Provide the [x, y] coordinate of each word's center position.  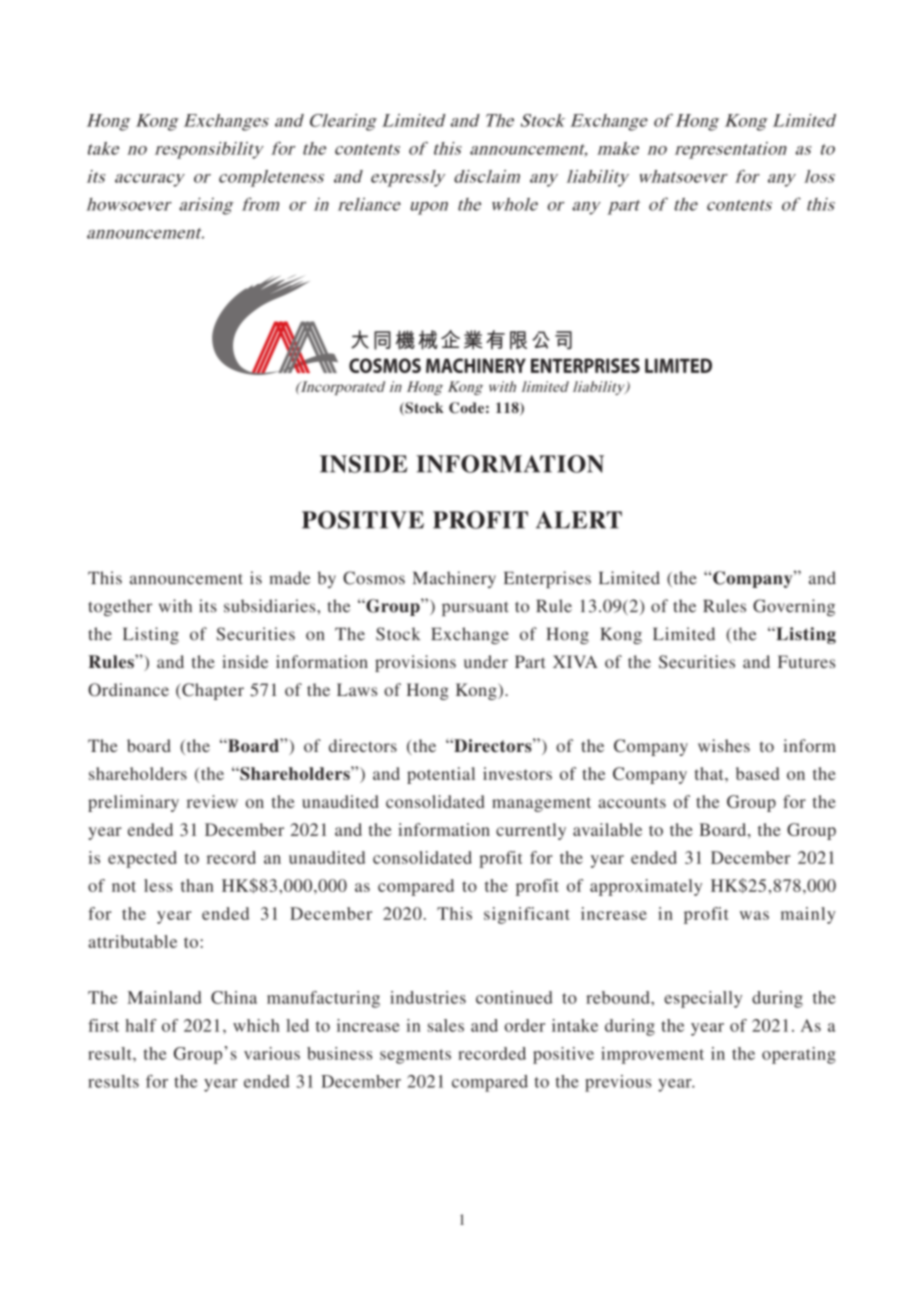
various [272, 1053]
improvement [652, 1055]
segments [415, 1056]
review [212, 801]
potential [441, 775]
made [289, 578]
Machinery [454, 579]
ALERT [579, 520]
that [710, 773]
